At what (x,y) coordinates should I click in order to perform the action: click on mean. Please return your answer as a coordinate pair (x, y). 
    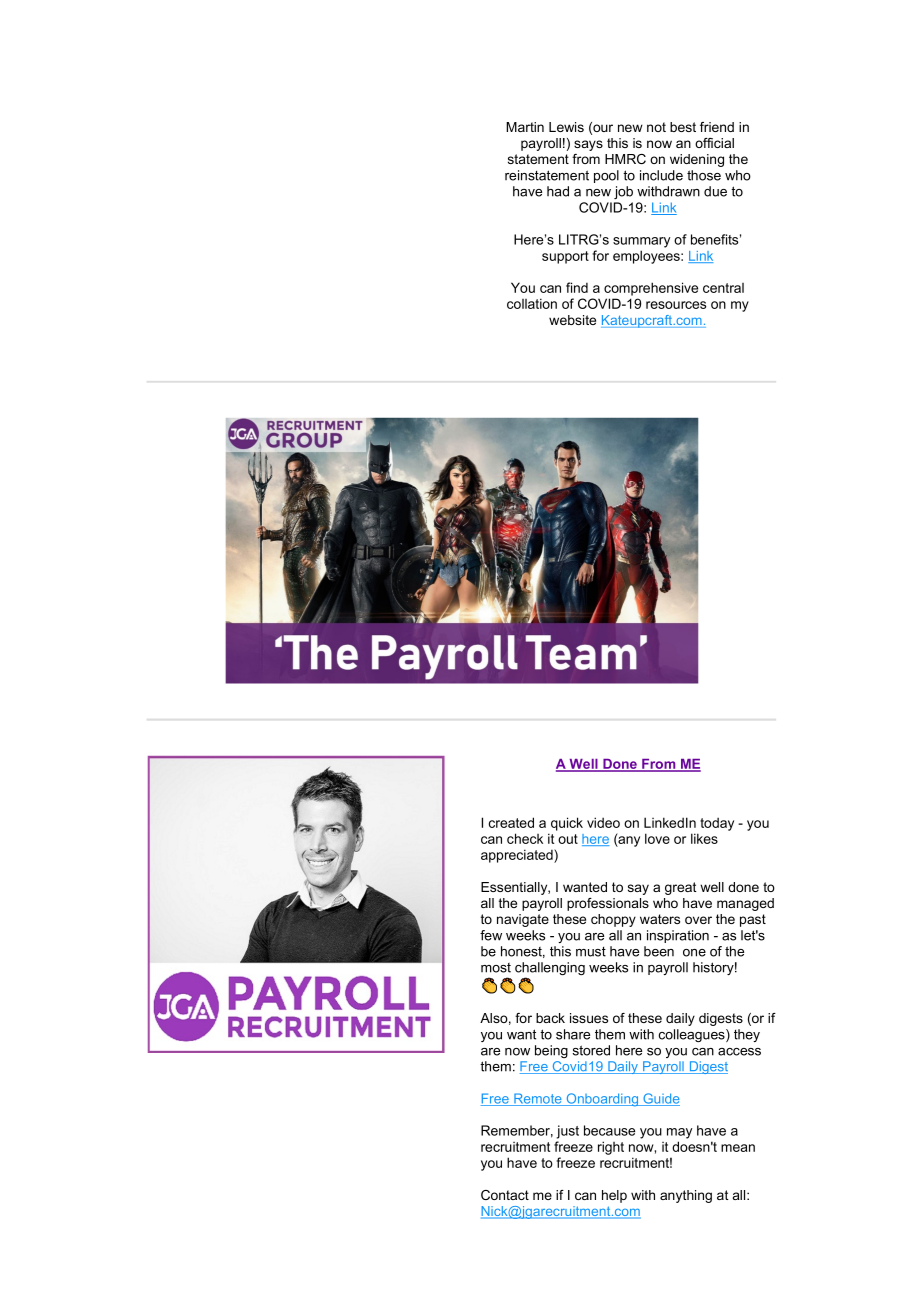
    Looking at the image, I should click on (738, 1148).
